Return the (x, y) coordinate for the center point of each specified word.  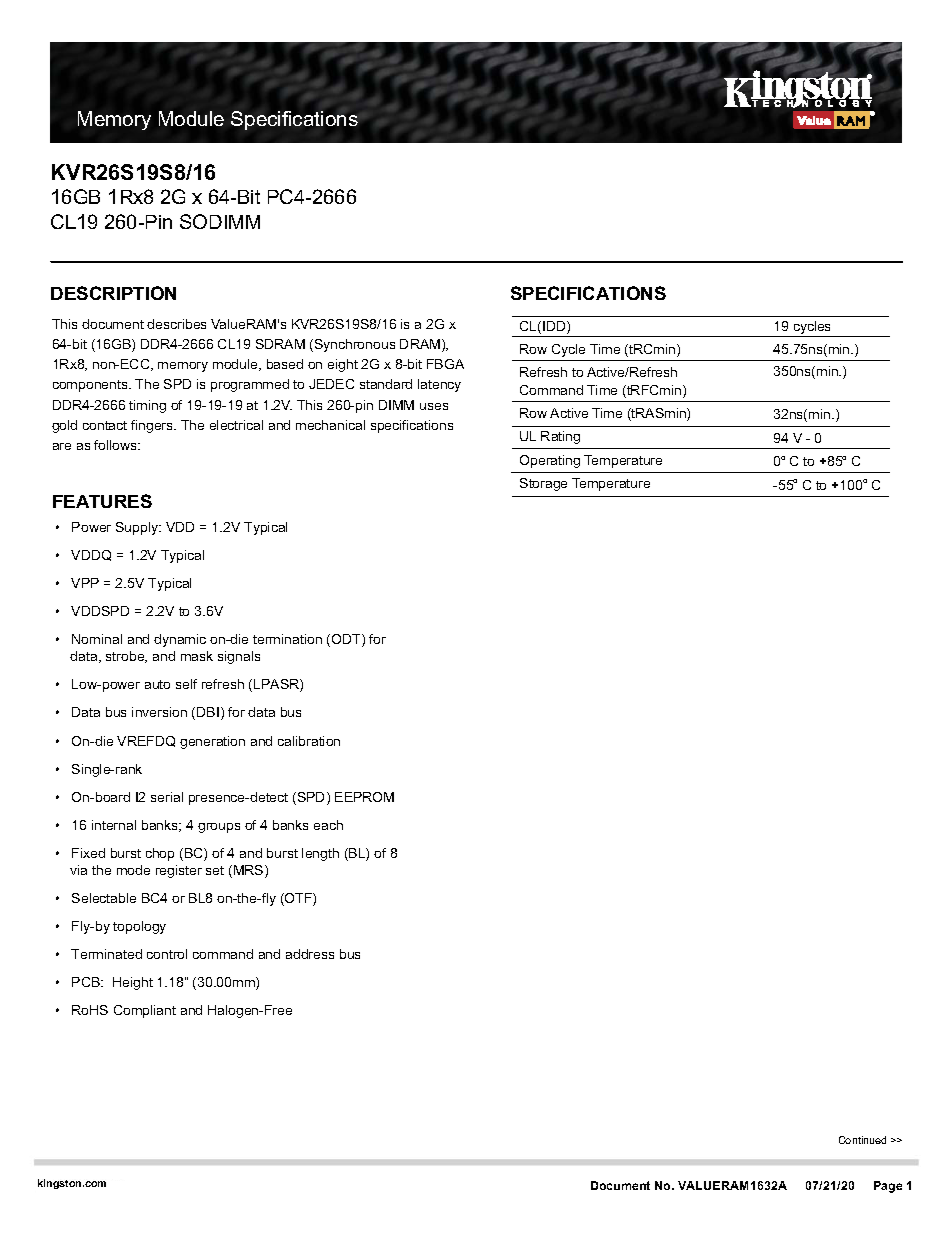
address (310, 954)
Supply (138, 528)
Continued (862, 1140)
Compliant (145, 1011)
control (167, 954)
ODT (347, 640)
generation (212, 742)
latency (439, 385)
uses (434, 406)
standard (386, 384)
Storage (543, 484)
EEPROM (364, 797)
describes (176, 324)
